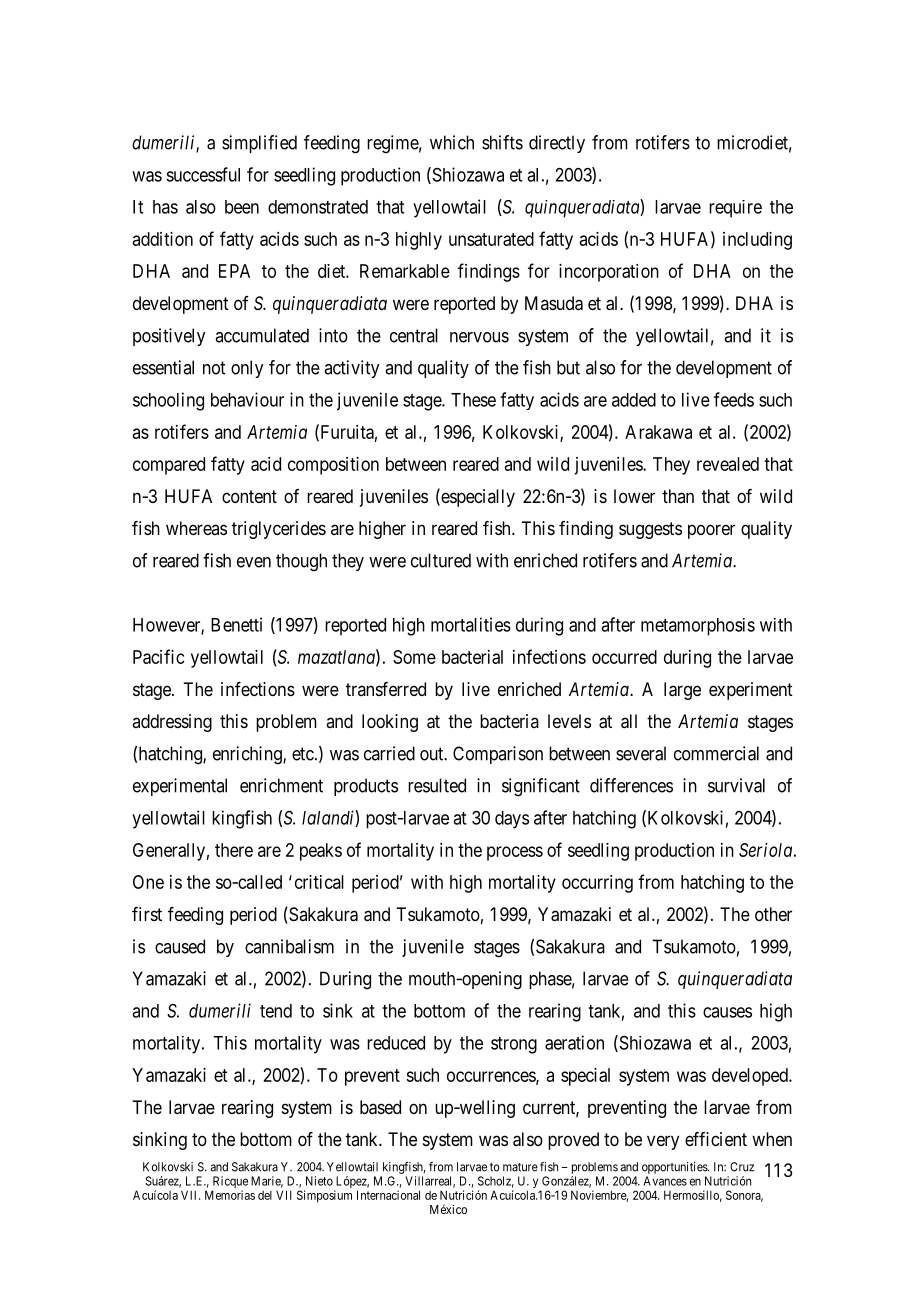  What do you see at coordinates (514, 1045) in the document?
I see `strong` at bounding box center [514, 1045].
